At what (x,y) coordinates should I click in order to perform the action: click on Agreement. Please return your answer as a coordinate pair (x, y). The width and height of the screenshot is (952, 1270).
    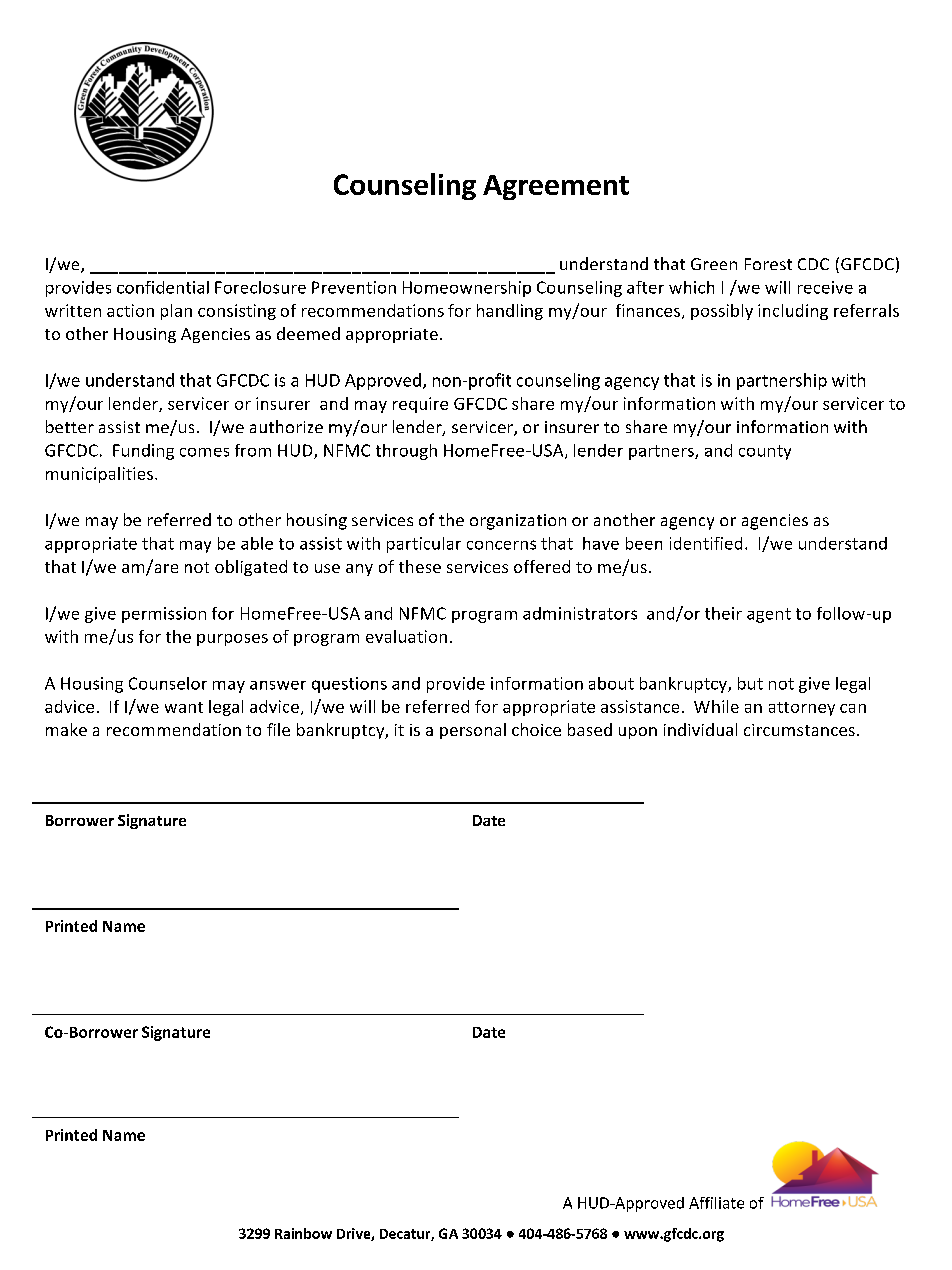
    Looking at the image, I should click on (556, 187).
